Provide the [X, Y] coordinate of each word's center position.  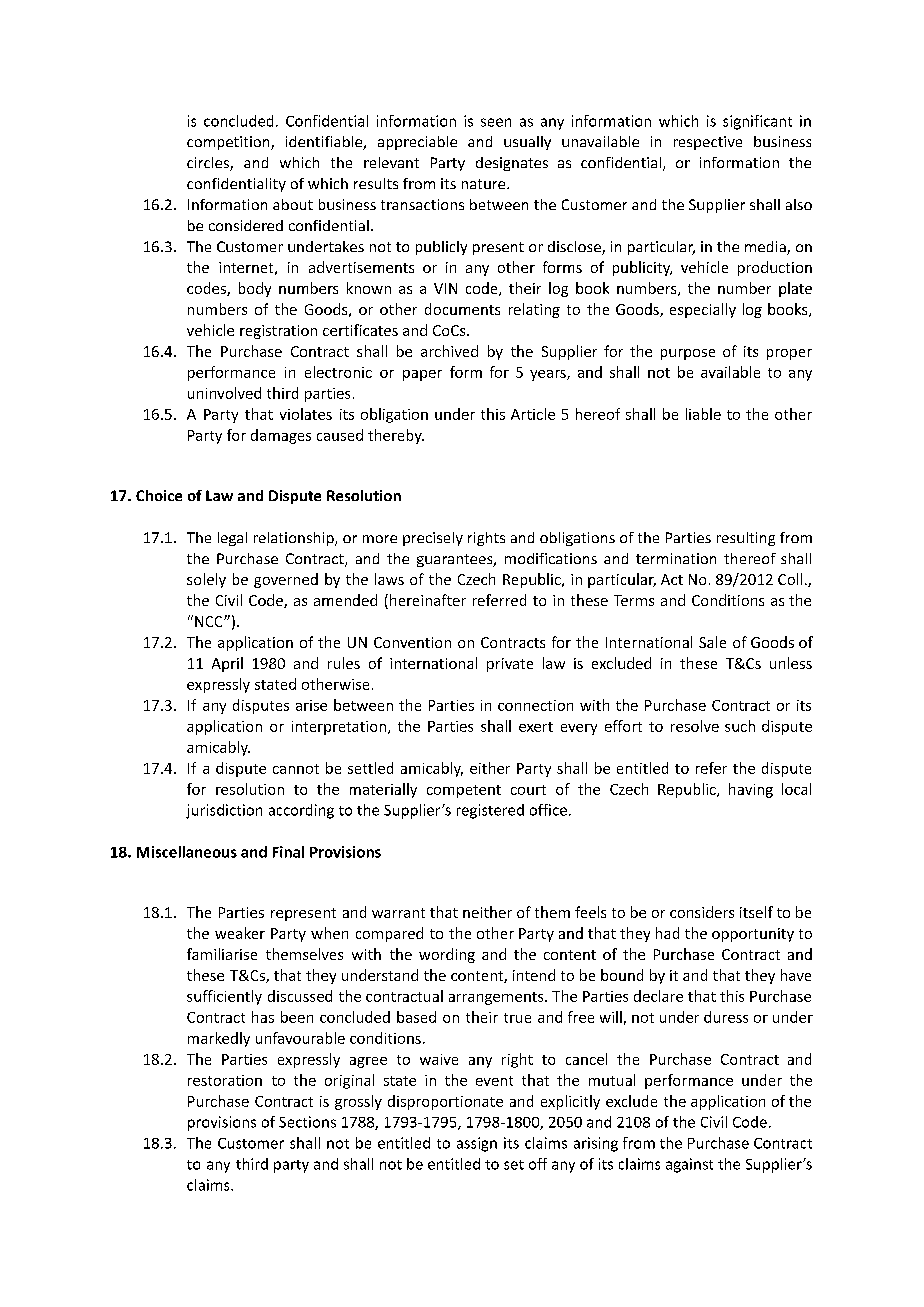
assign [477, 1144]
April [227, 664]
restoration [225, 1080]
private [510, 665]
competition [229, 143]
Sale [712, 642]
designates [512, 164]
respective [708, 143]
